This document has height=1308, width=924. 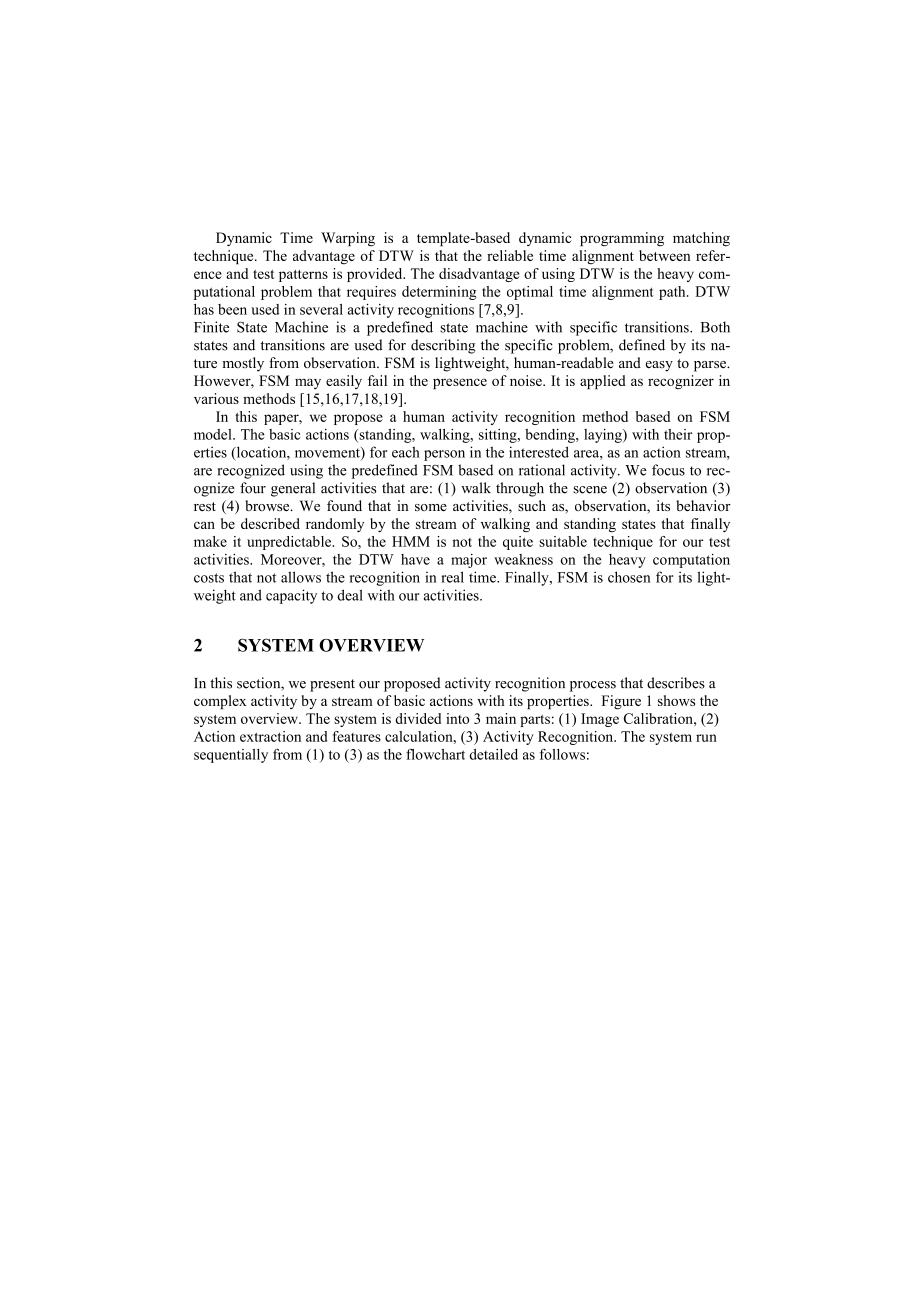 What do you see at coordinates (435, 754) in the document?
I see `flowchart` at bounding box center [435, 754].
